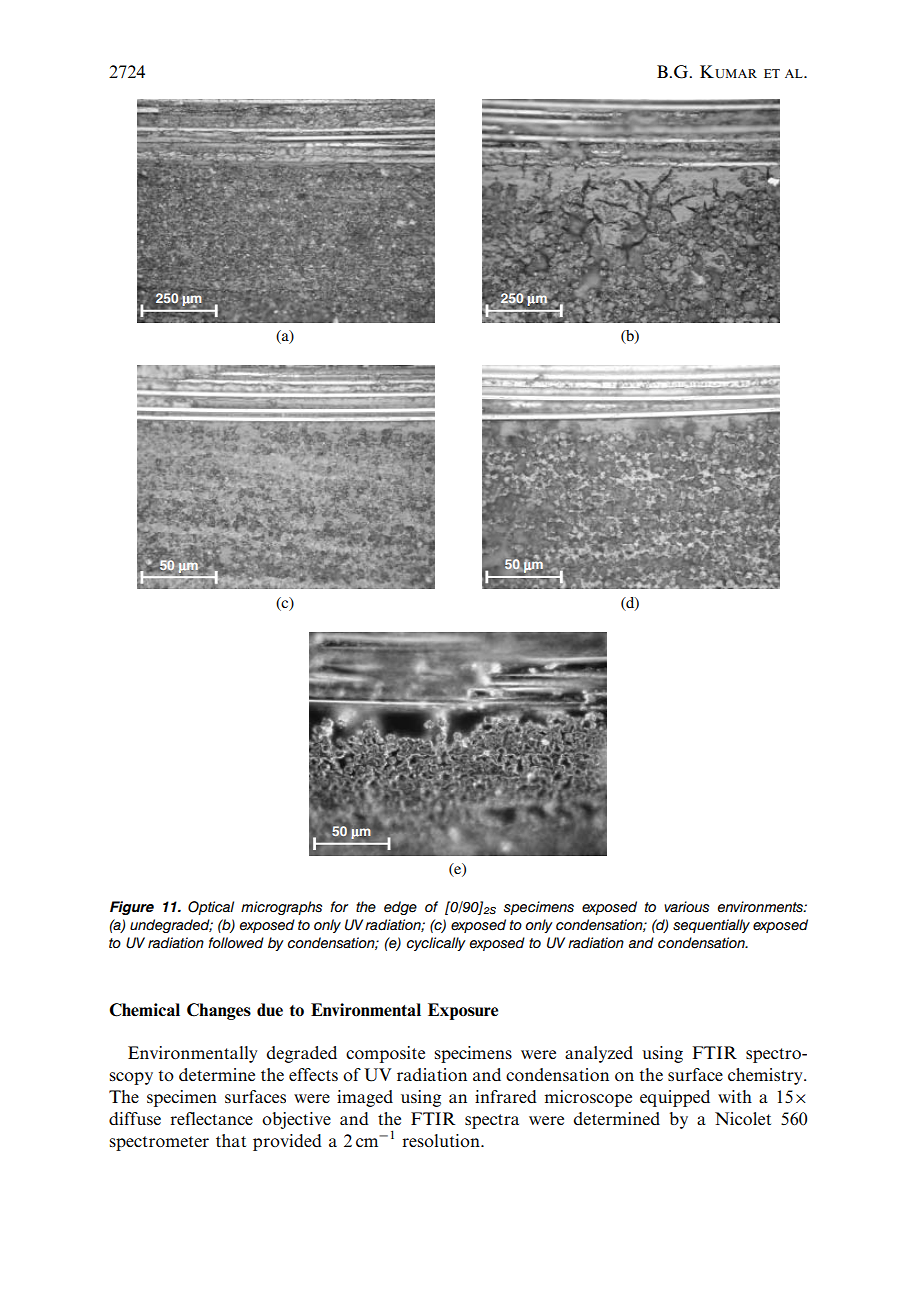  Describe the element at coordinates (400, 908) in the document. I see `edge` at that location.
